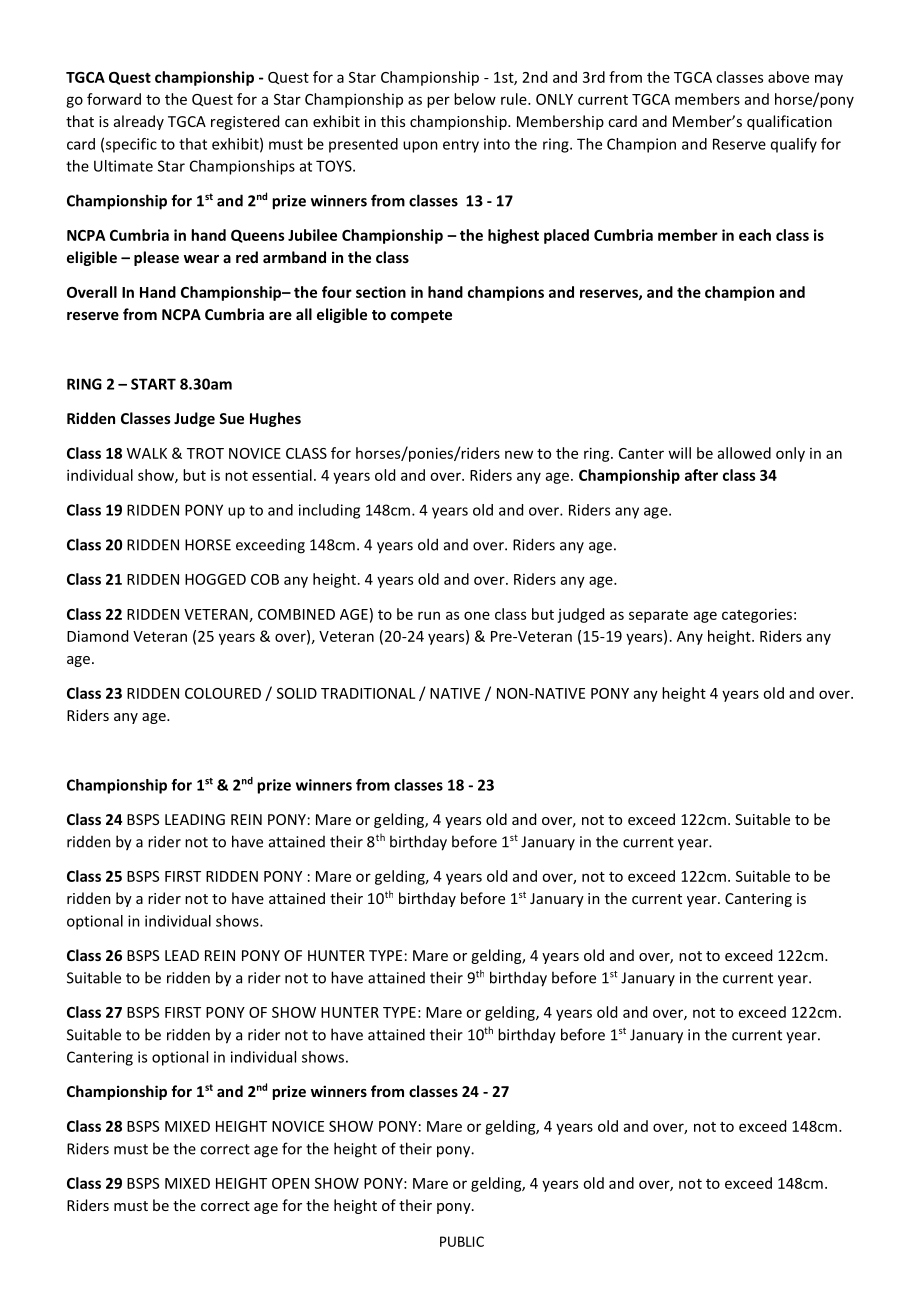 This screenshot has width=924, height=1307. Describe the element at coordinates (744, 453) in the screenshot. I see `allowed` at that location.
